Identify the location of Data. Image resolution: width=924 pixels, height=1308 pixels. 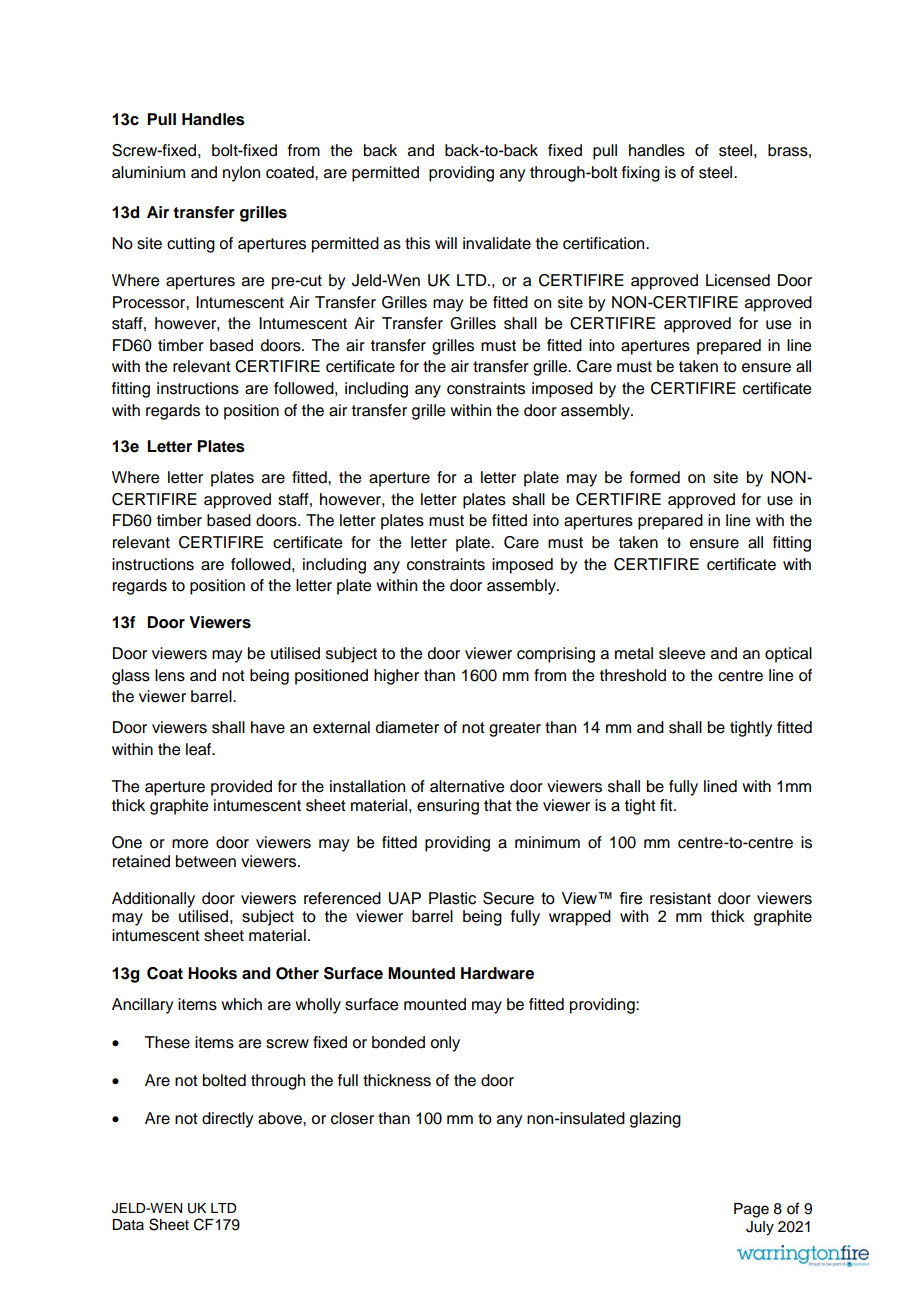
(128, 1224).
